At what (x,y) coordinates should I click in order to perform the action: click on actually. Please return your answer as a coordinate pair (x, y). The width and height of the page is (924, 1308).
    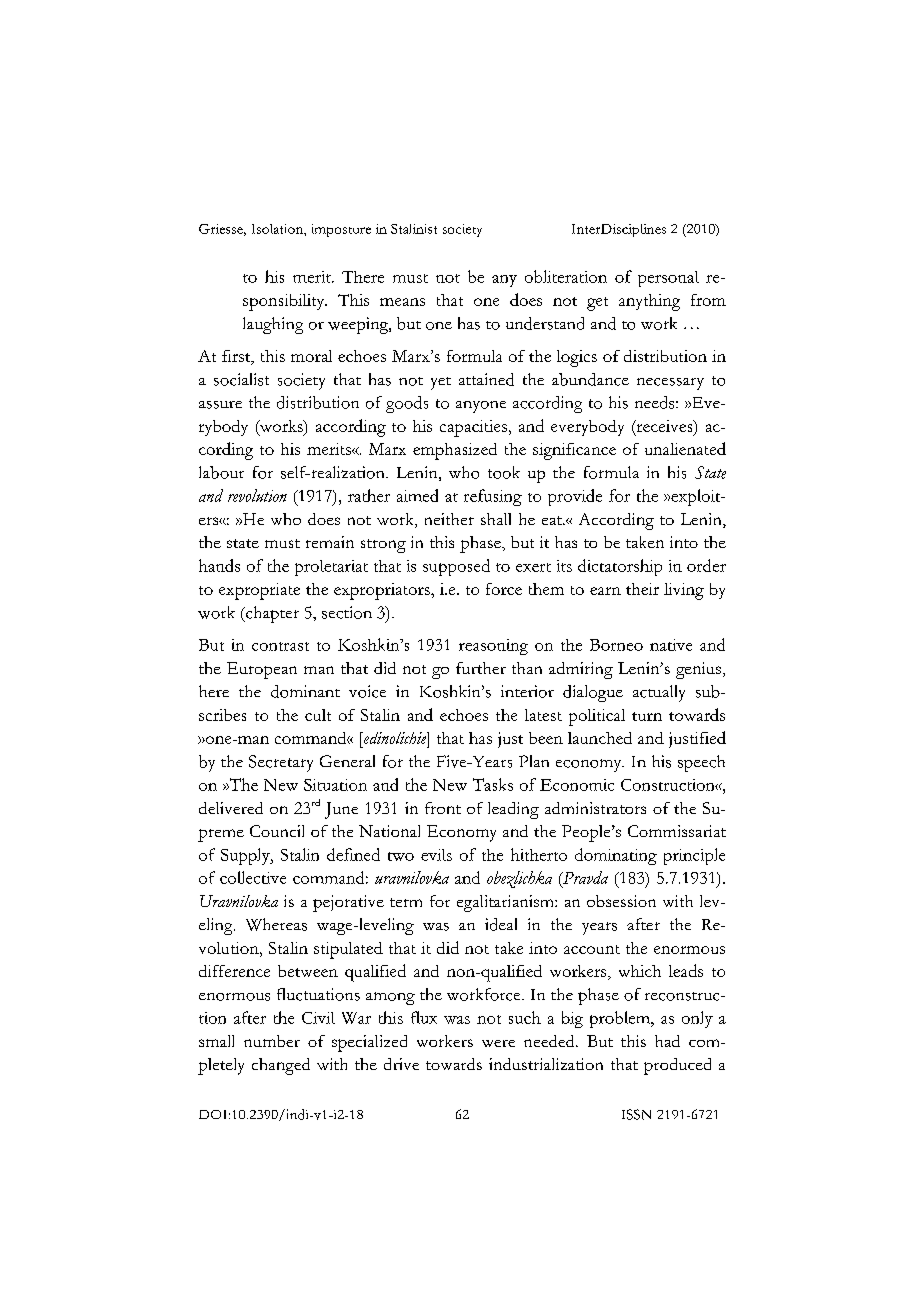
    Looking at the image, I should click on (659, 693).
